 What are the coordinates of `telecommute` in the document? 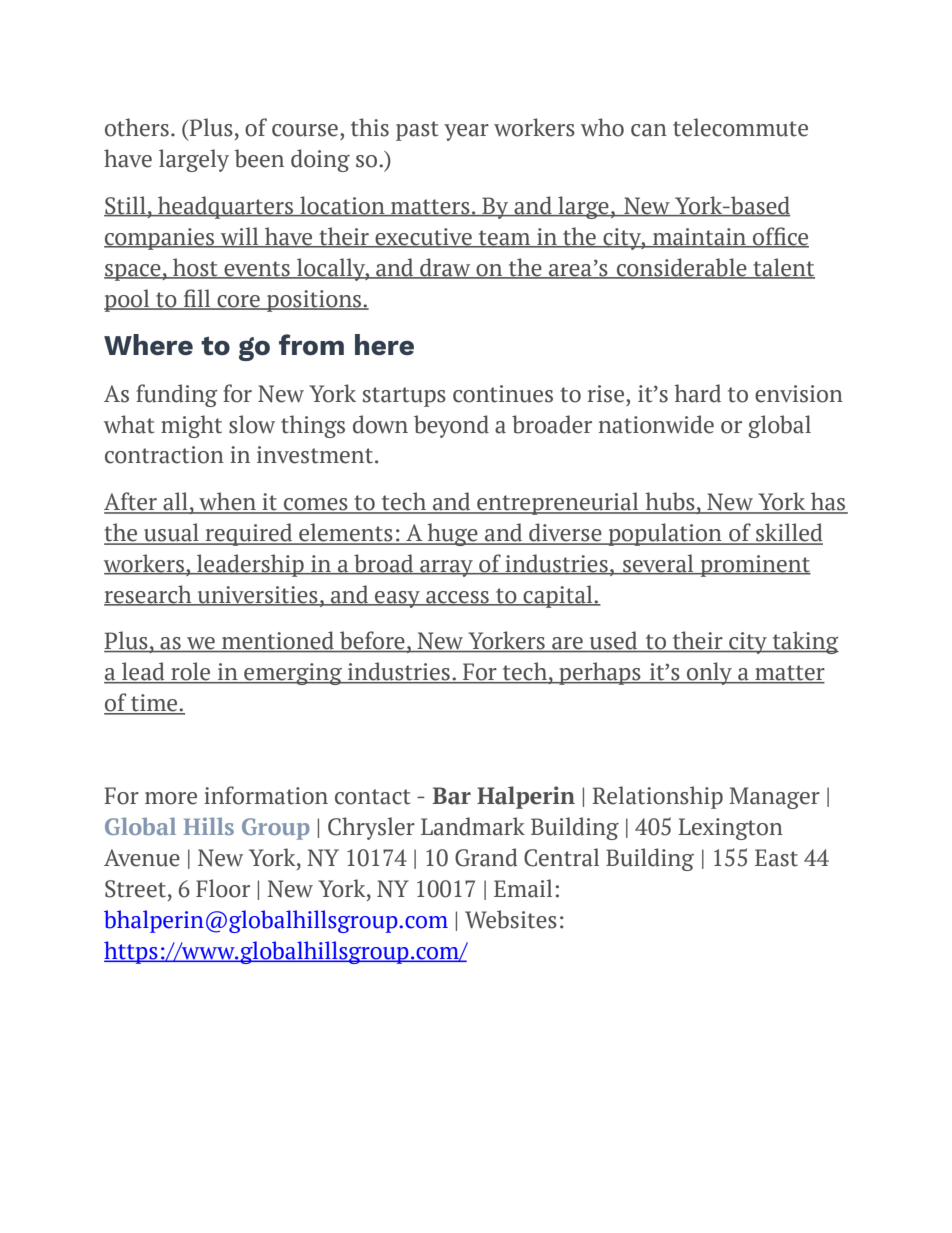 It's located at (740, 127).
